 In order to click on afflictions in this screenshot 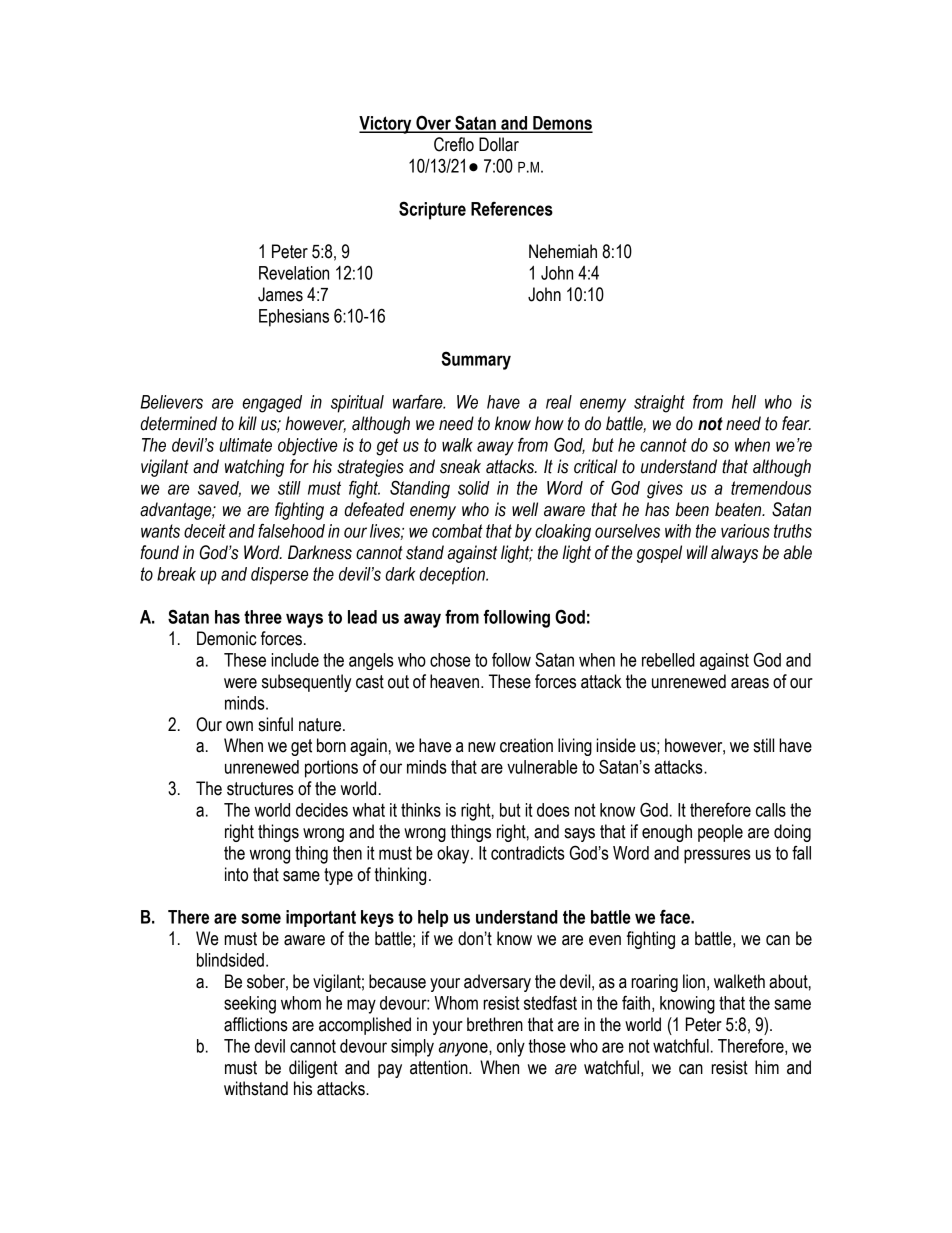, I will do `click(256, 1024)`.
